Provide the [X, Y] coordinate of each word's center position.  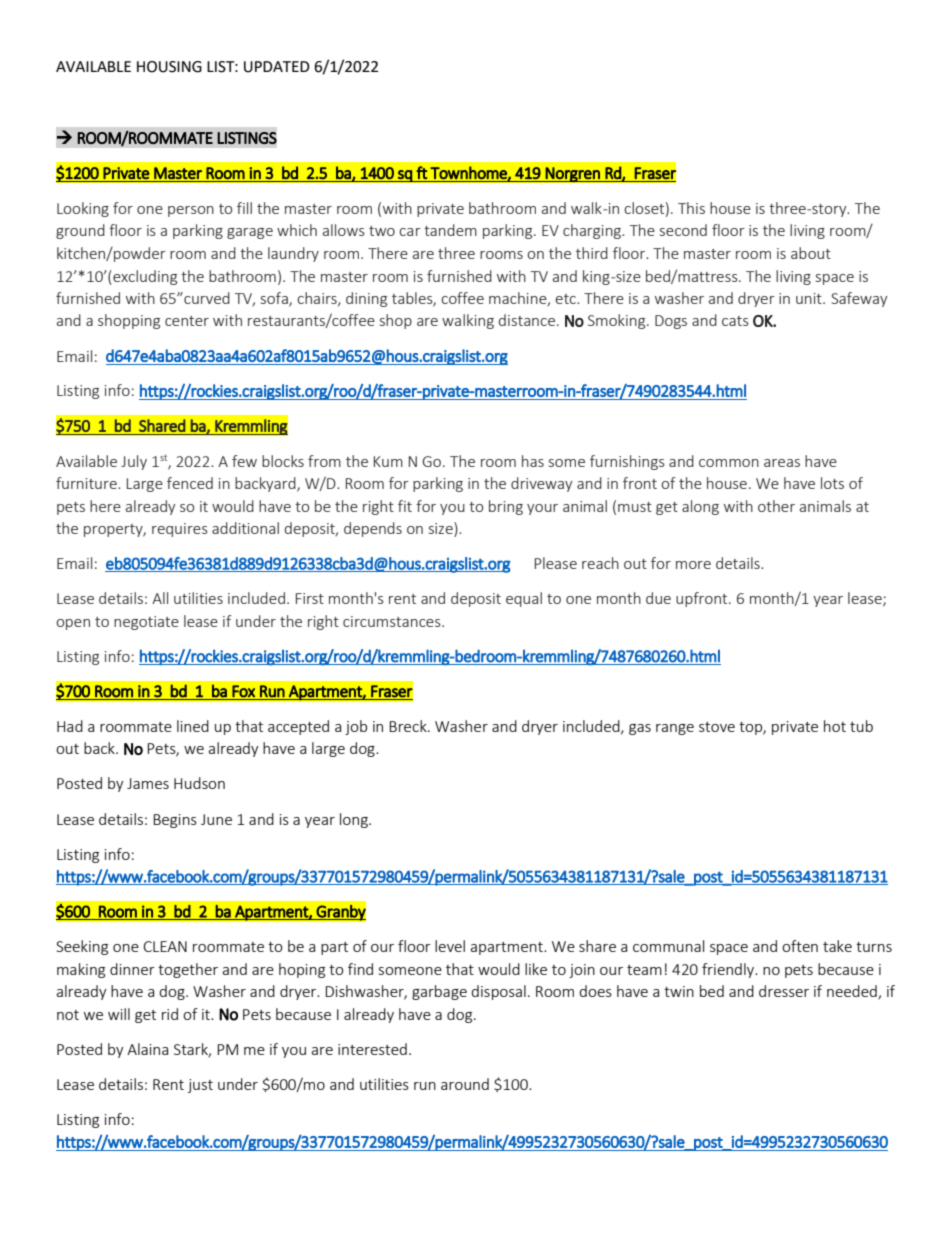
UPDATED [277, 67]
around [465, 1084]
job [356, 727]
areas [782, 463]
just [200, 1086]
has [533, 461]
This [691, 208]
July [134, 462]
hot [835, 726]
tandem [450, 230]
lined [193, 726]
